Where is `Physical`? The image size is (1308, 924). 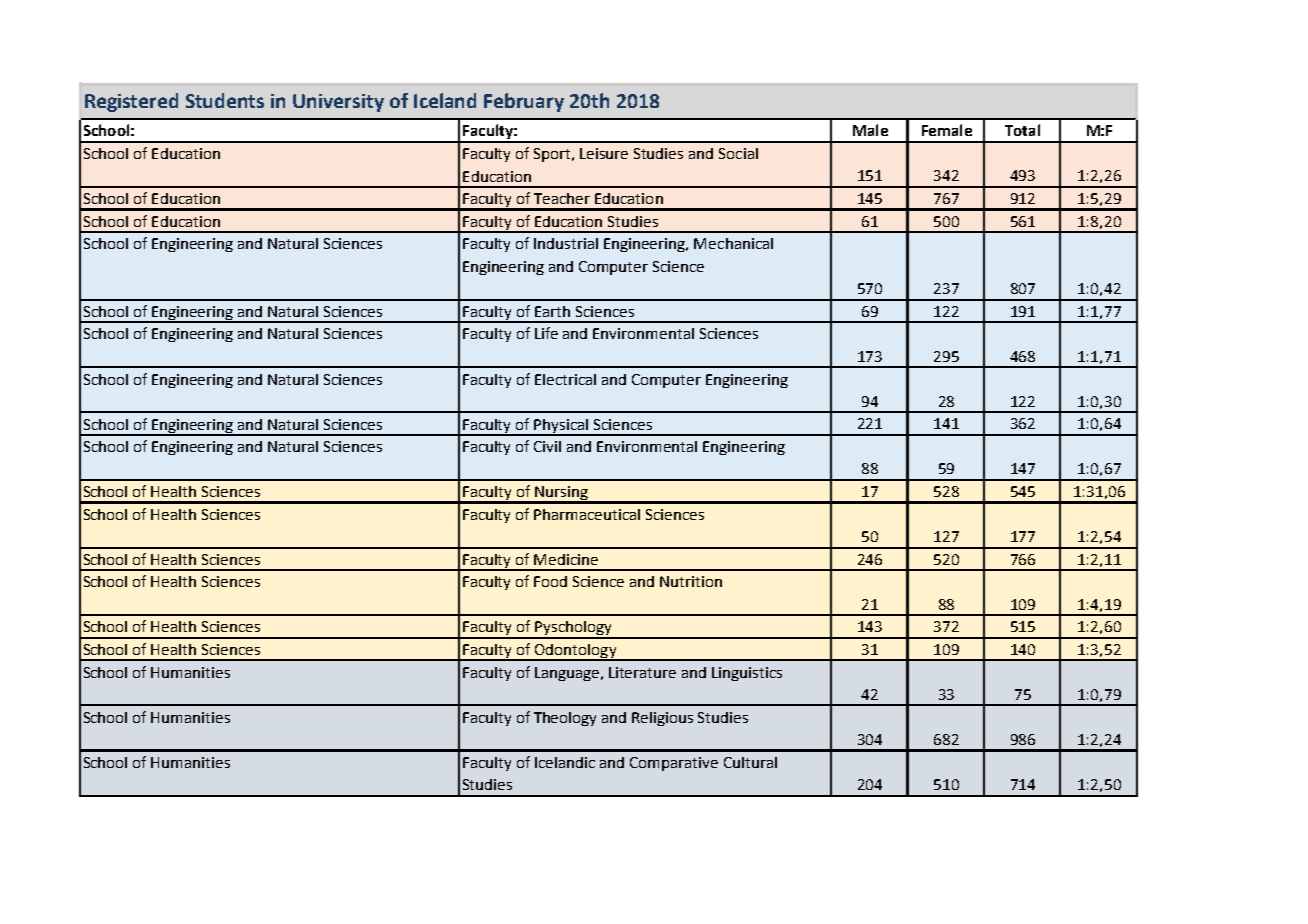
Physical is located at coordinates (562, 427).
